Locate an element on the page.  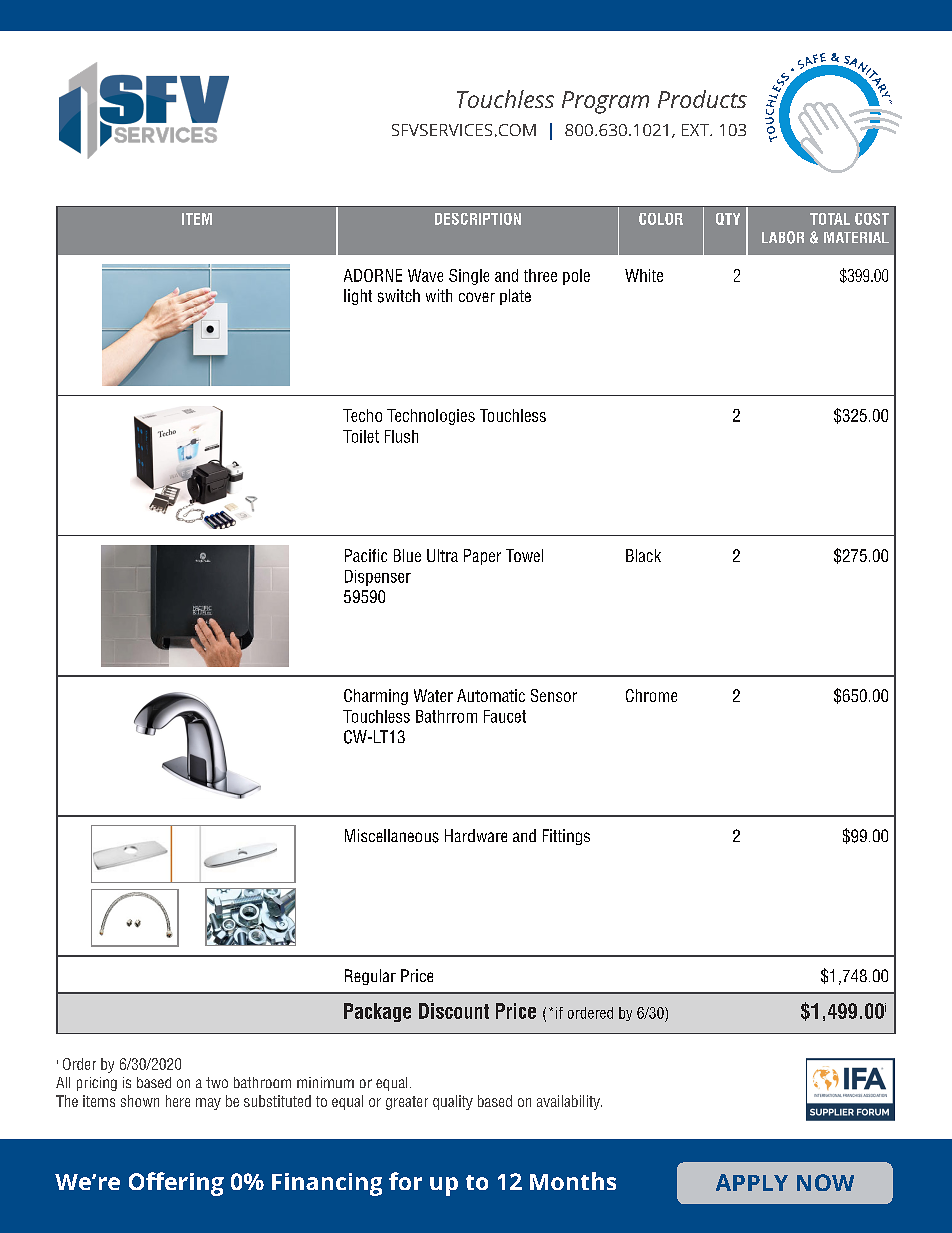
Charming is located at coordinates (376, 697).
